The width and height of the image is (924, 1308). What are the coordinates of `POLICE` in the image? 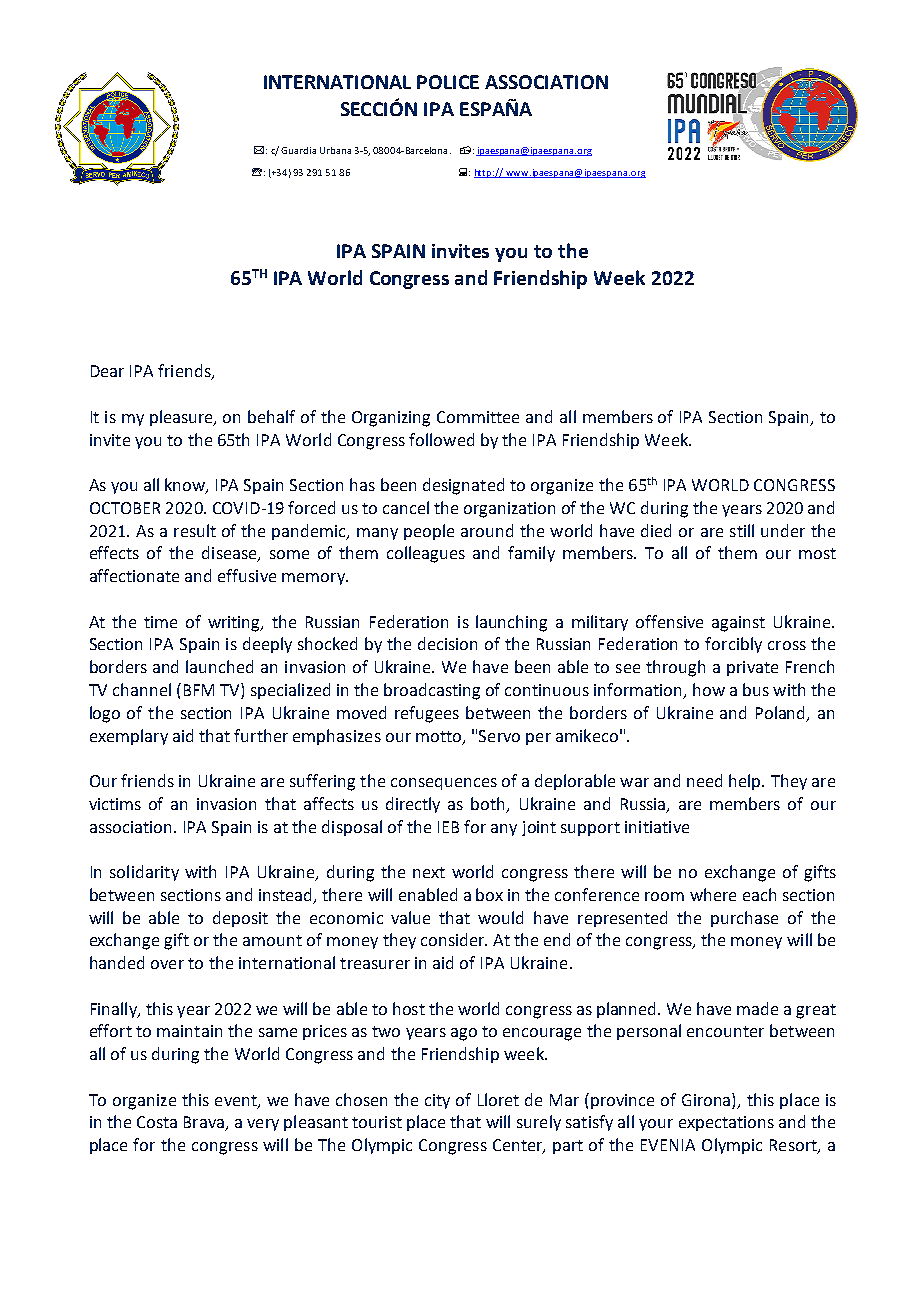 It's located at (448, 82).
